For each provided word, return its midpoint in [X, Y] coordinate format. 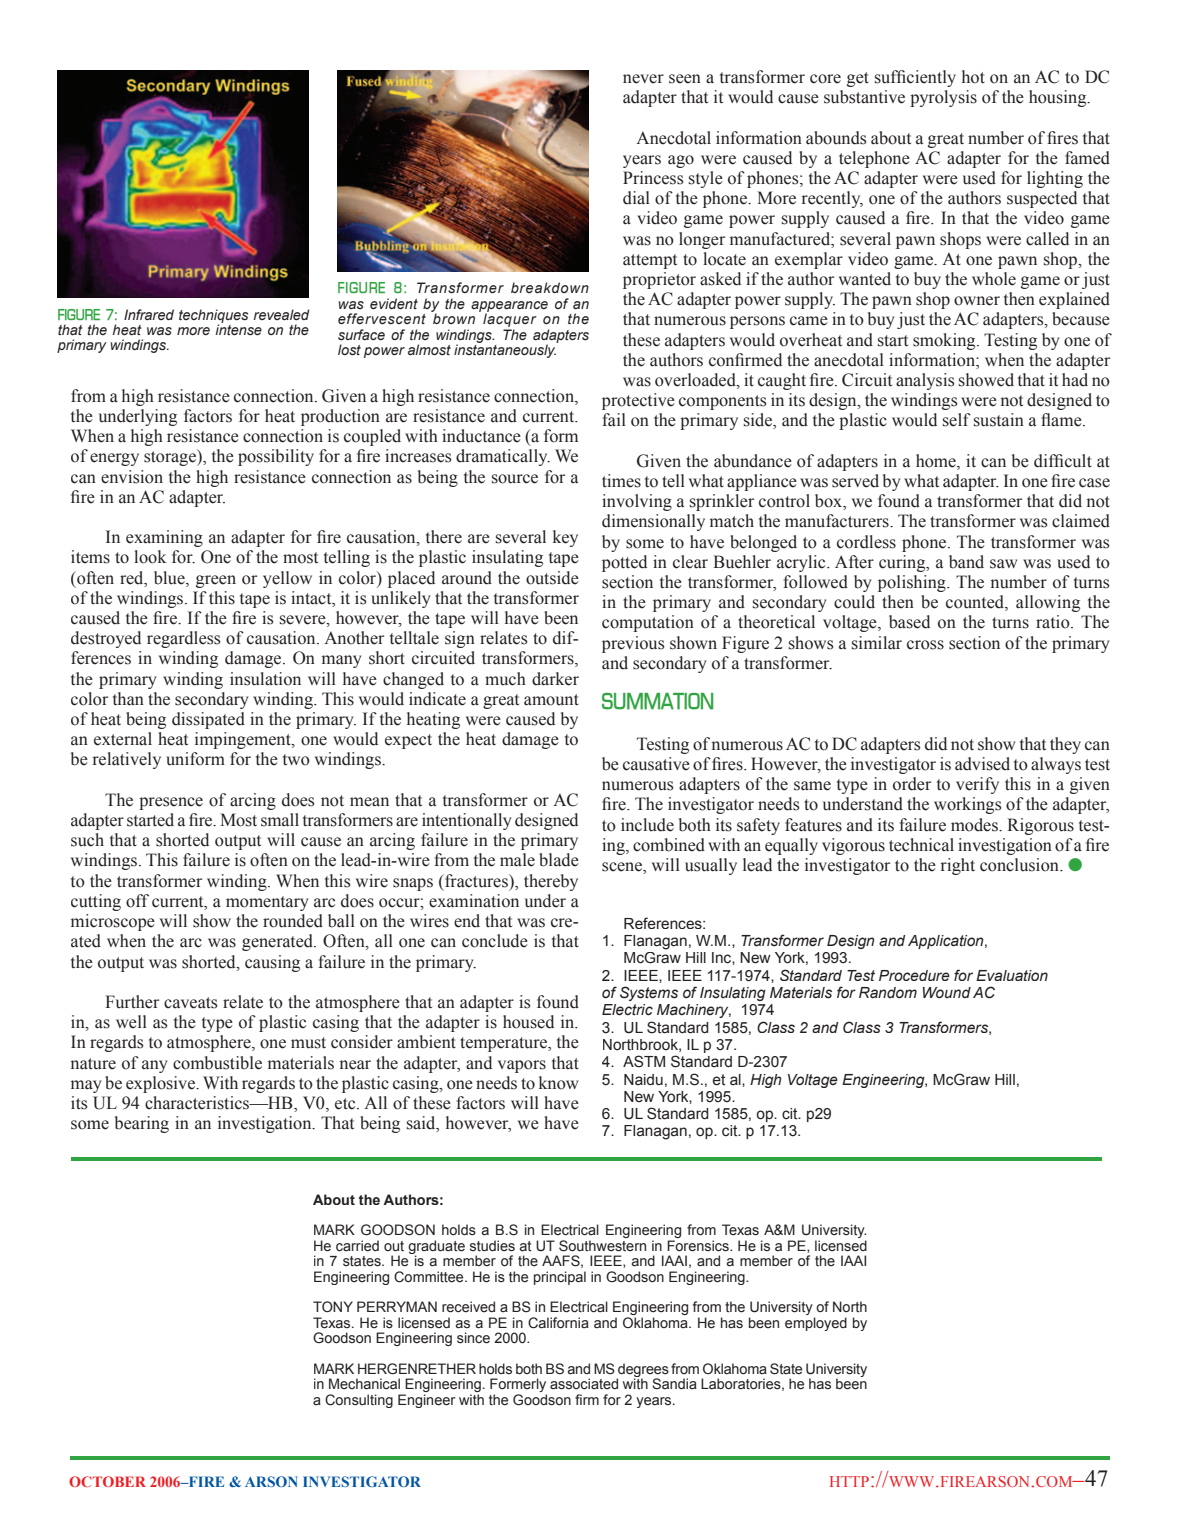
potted [624, 563]
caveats [191, 1003]
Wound [947, 992]
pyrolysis [943, 98]
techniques [213, 317]
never [643, 79]
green [216, 581]
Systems [649, 993]
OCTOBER [107, 1481]
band [966, 562]
